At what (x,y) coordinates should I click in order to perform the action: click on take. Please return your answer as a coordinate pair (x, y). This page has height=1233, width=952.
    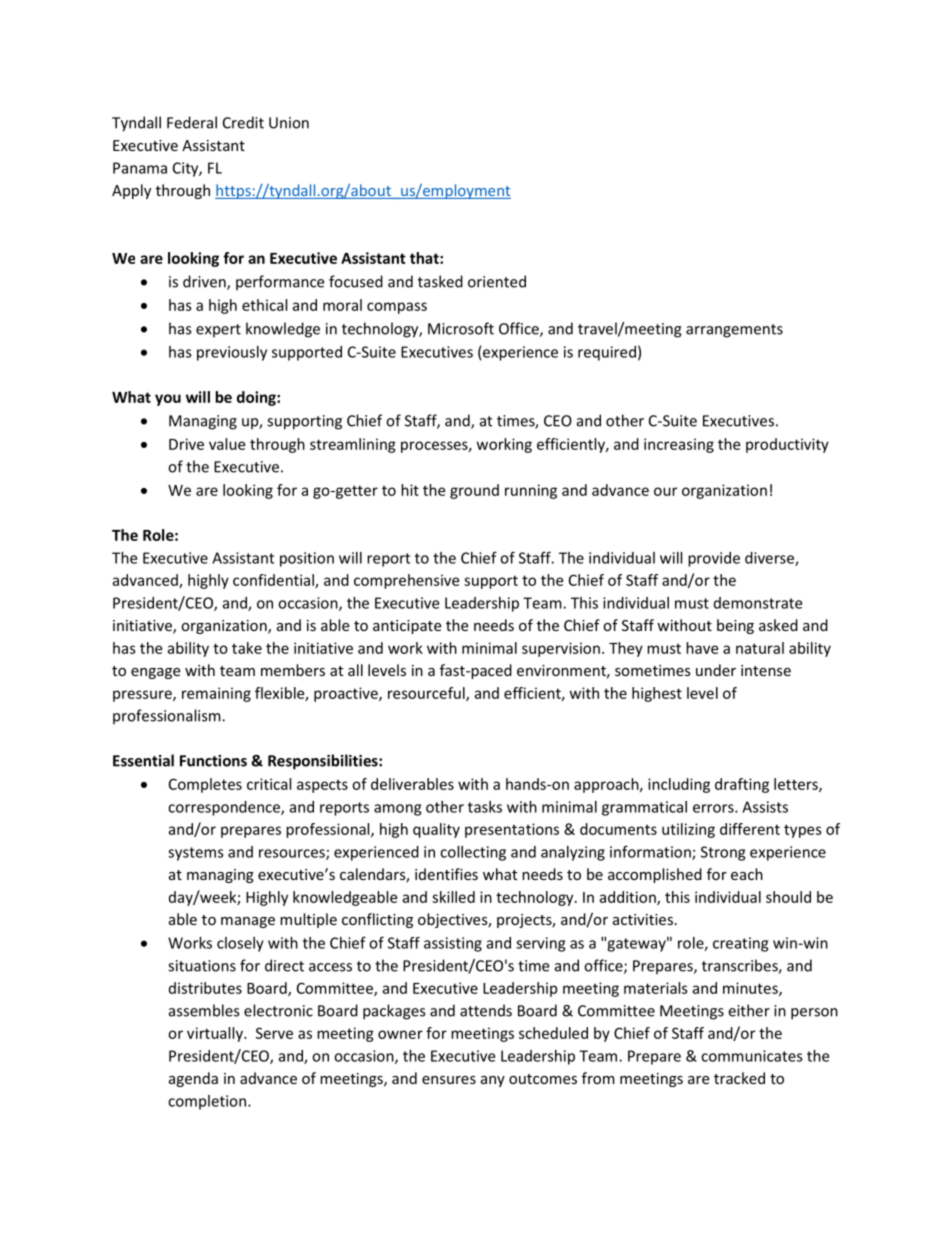
    Looking at the image, I should click on (247, 648).
